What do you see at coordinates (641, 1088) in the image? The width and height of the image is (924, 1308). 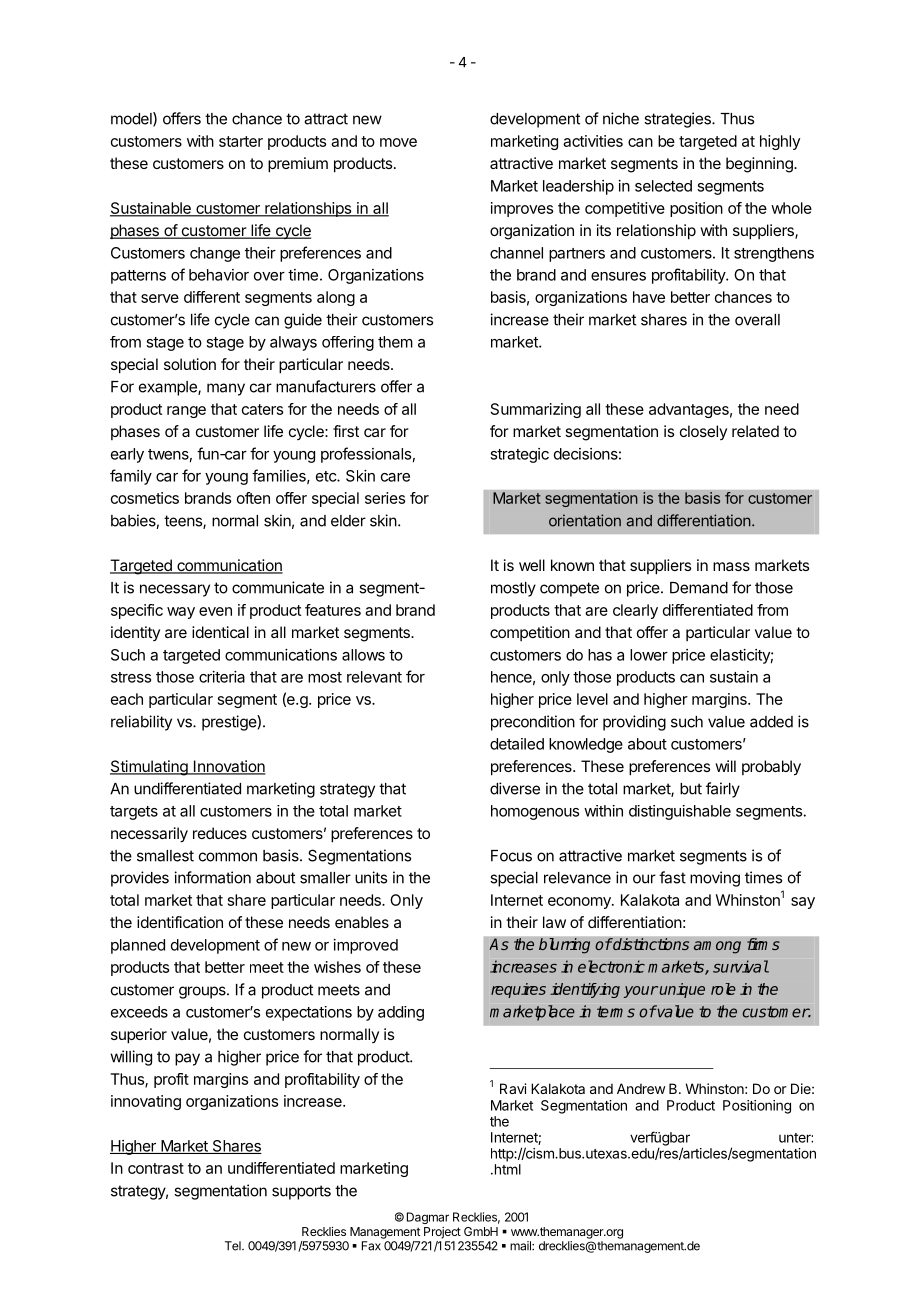 I see `Andrew` at bounding box center [641, 1088].
